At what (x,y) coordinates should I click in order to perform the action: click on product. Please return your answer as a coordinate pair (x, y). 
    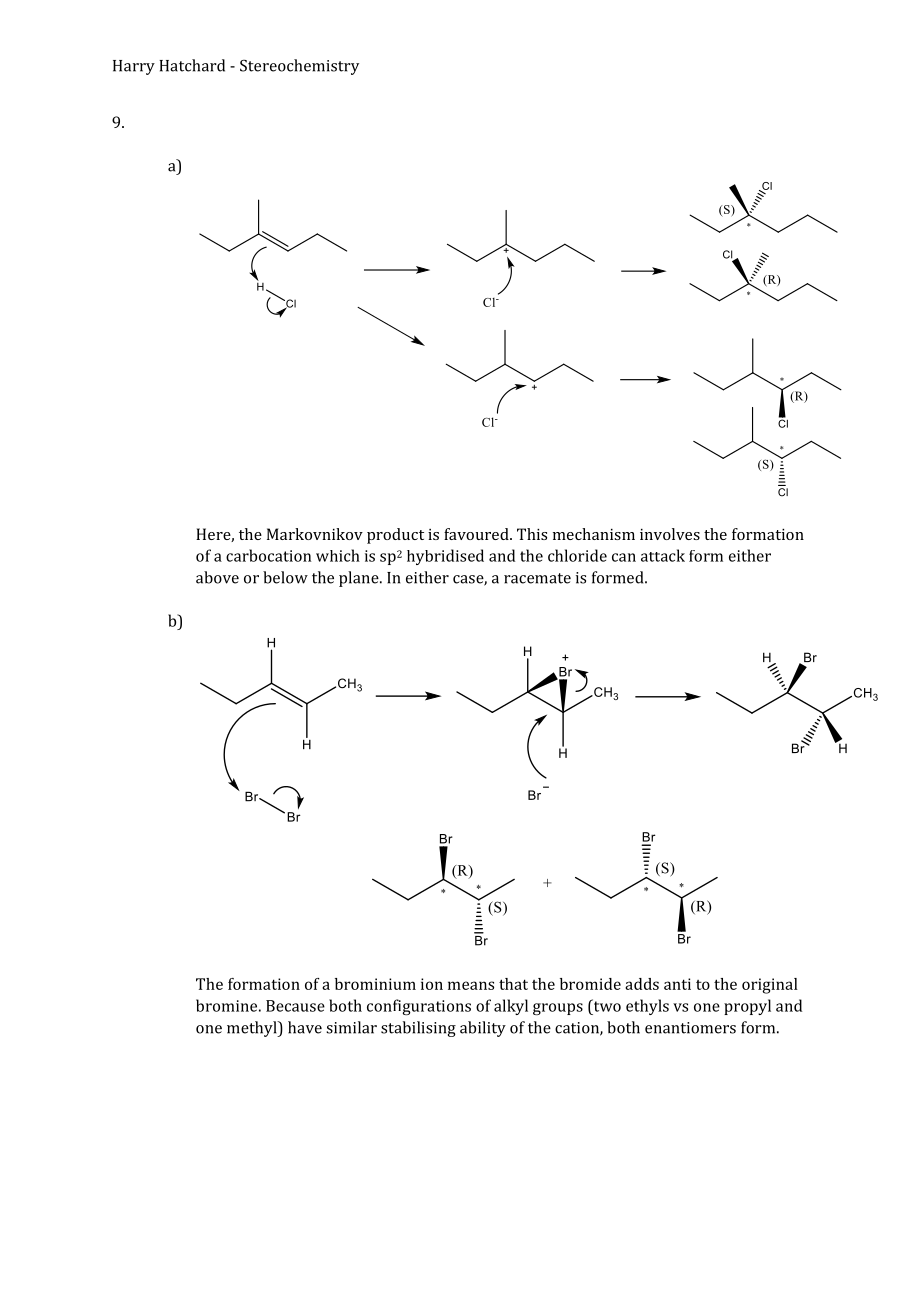
    Looking at the image, I should click on (395, 536).
